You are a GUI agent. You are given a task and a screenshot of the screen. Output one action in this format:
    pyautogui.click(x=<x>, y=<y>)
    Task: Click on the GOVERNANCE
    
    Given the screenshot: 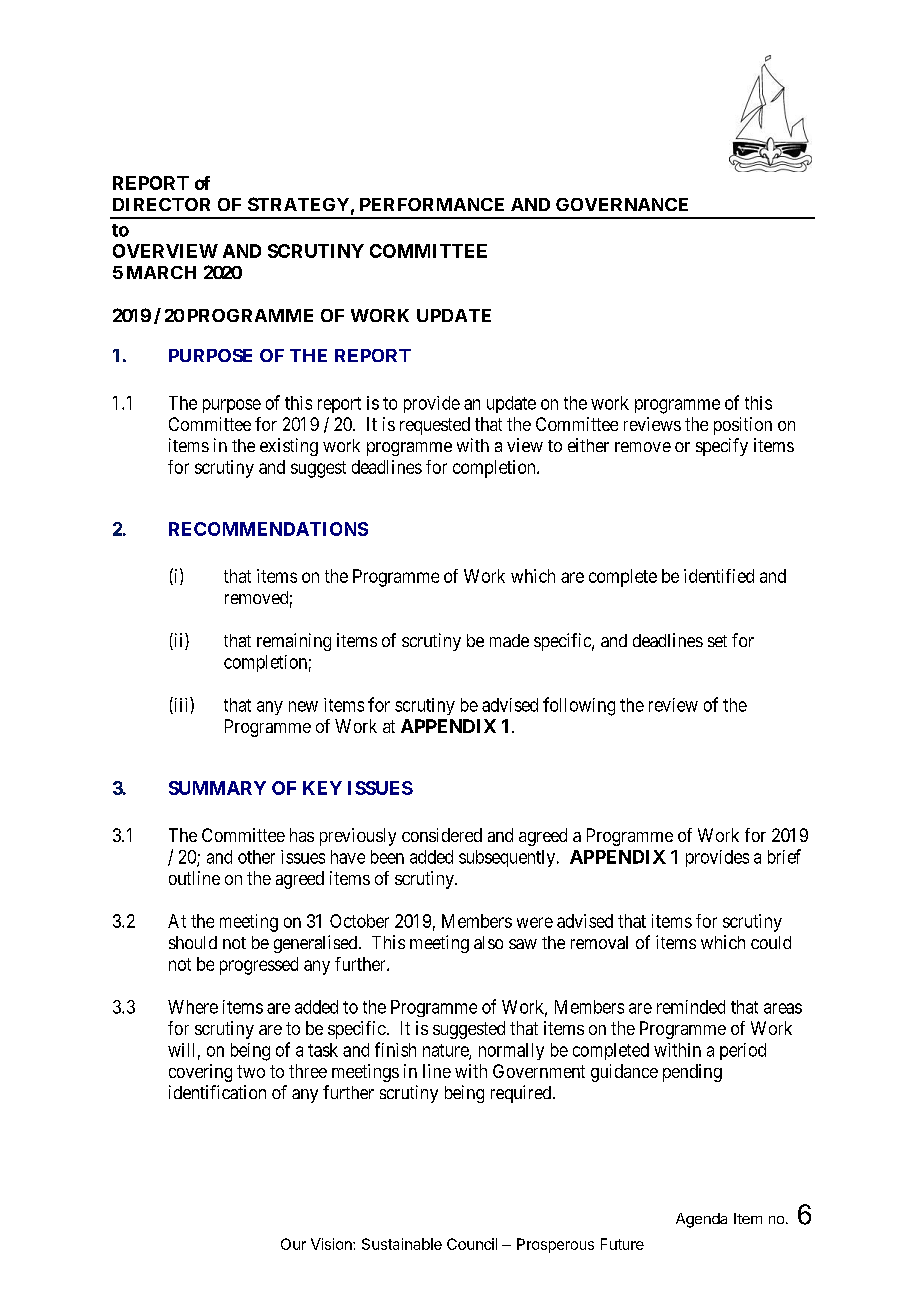 What is the action you would take?
    pyautogui.click(x=622, y=204)
